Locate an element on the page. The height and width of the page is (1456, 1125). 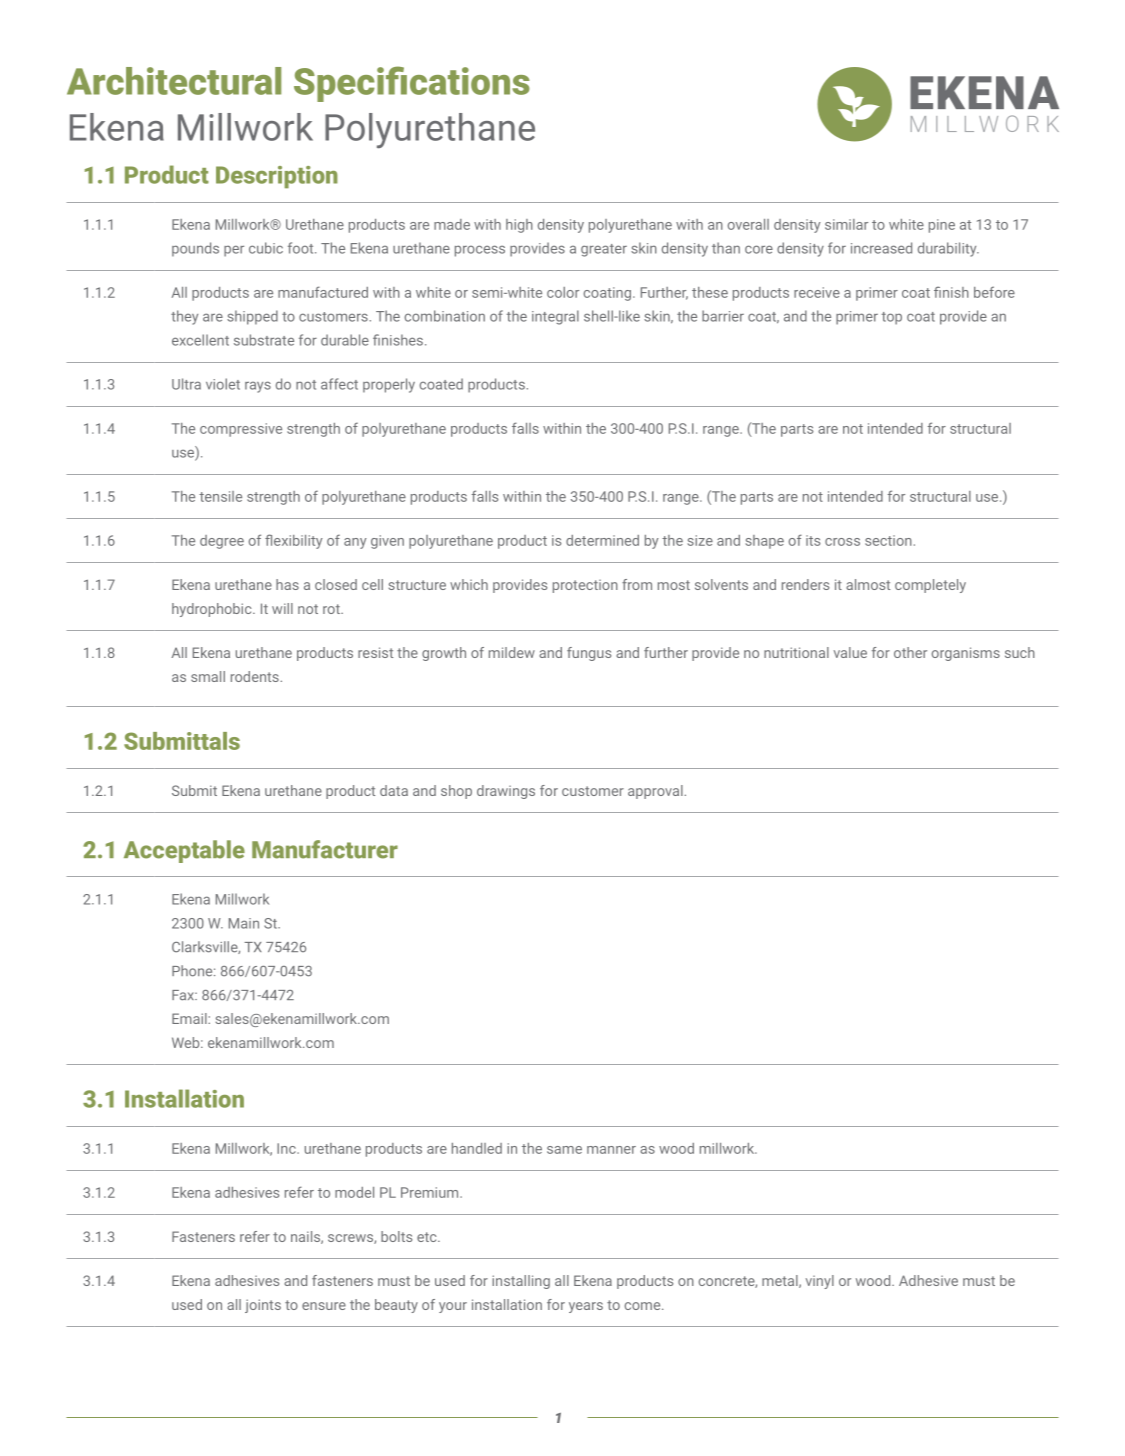
pine is located at coordinates (942, 226).
